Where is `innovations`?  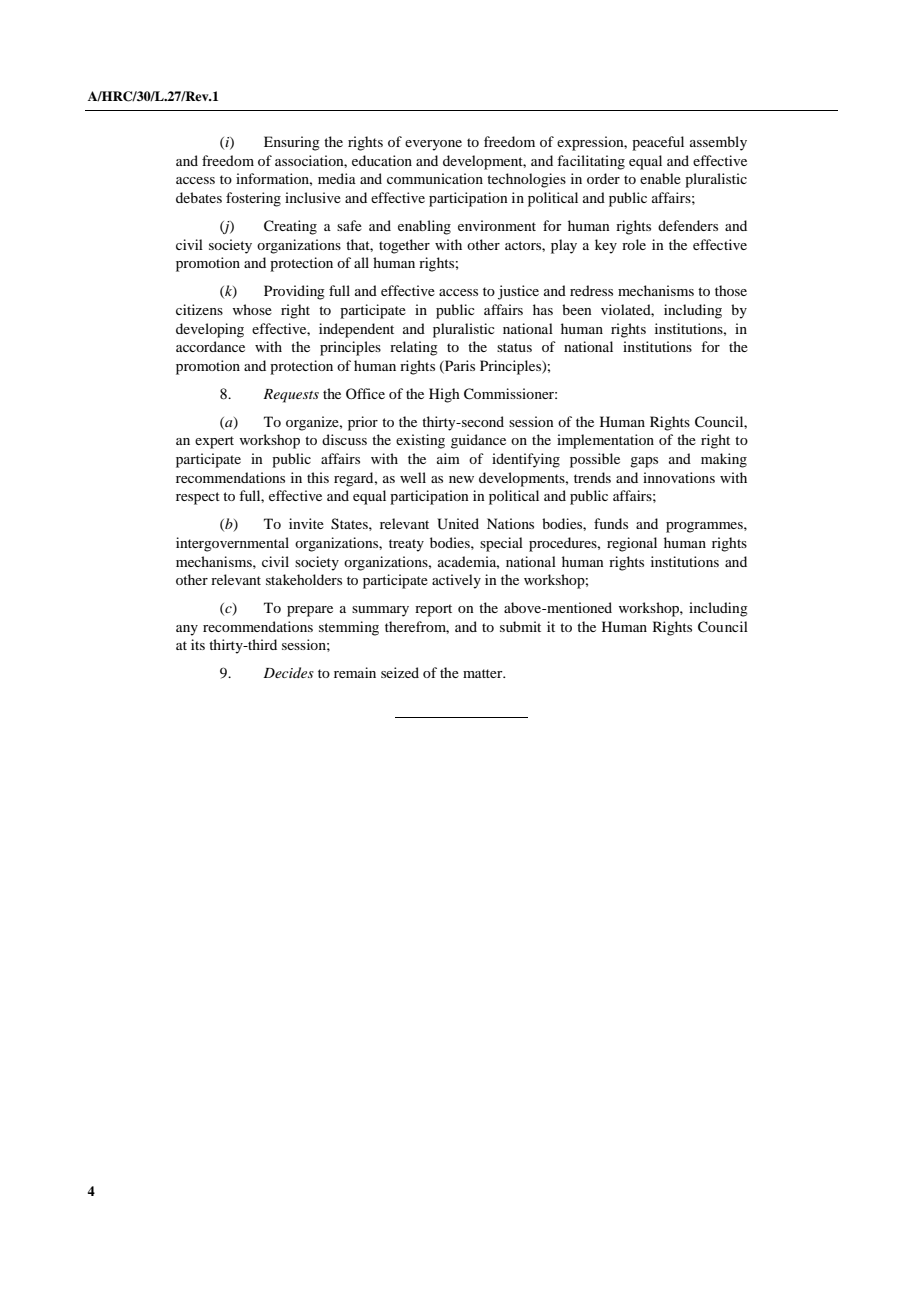
innovations is located at coordinates (679, 477).
